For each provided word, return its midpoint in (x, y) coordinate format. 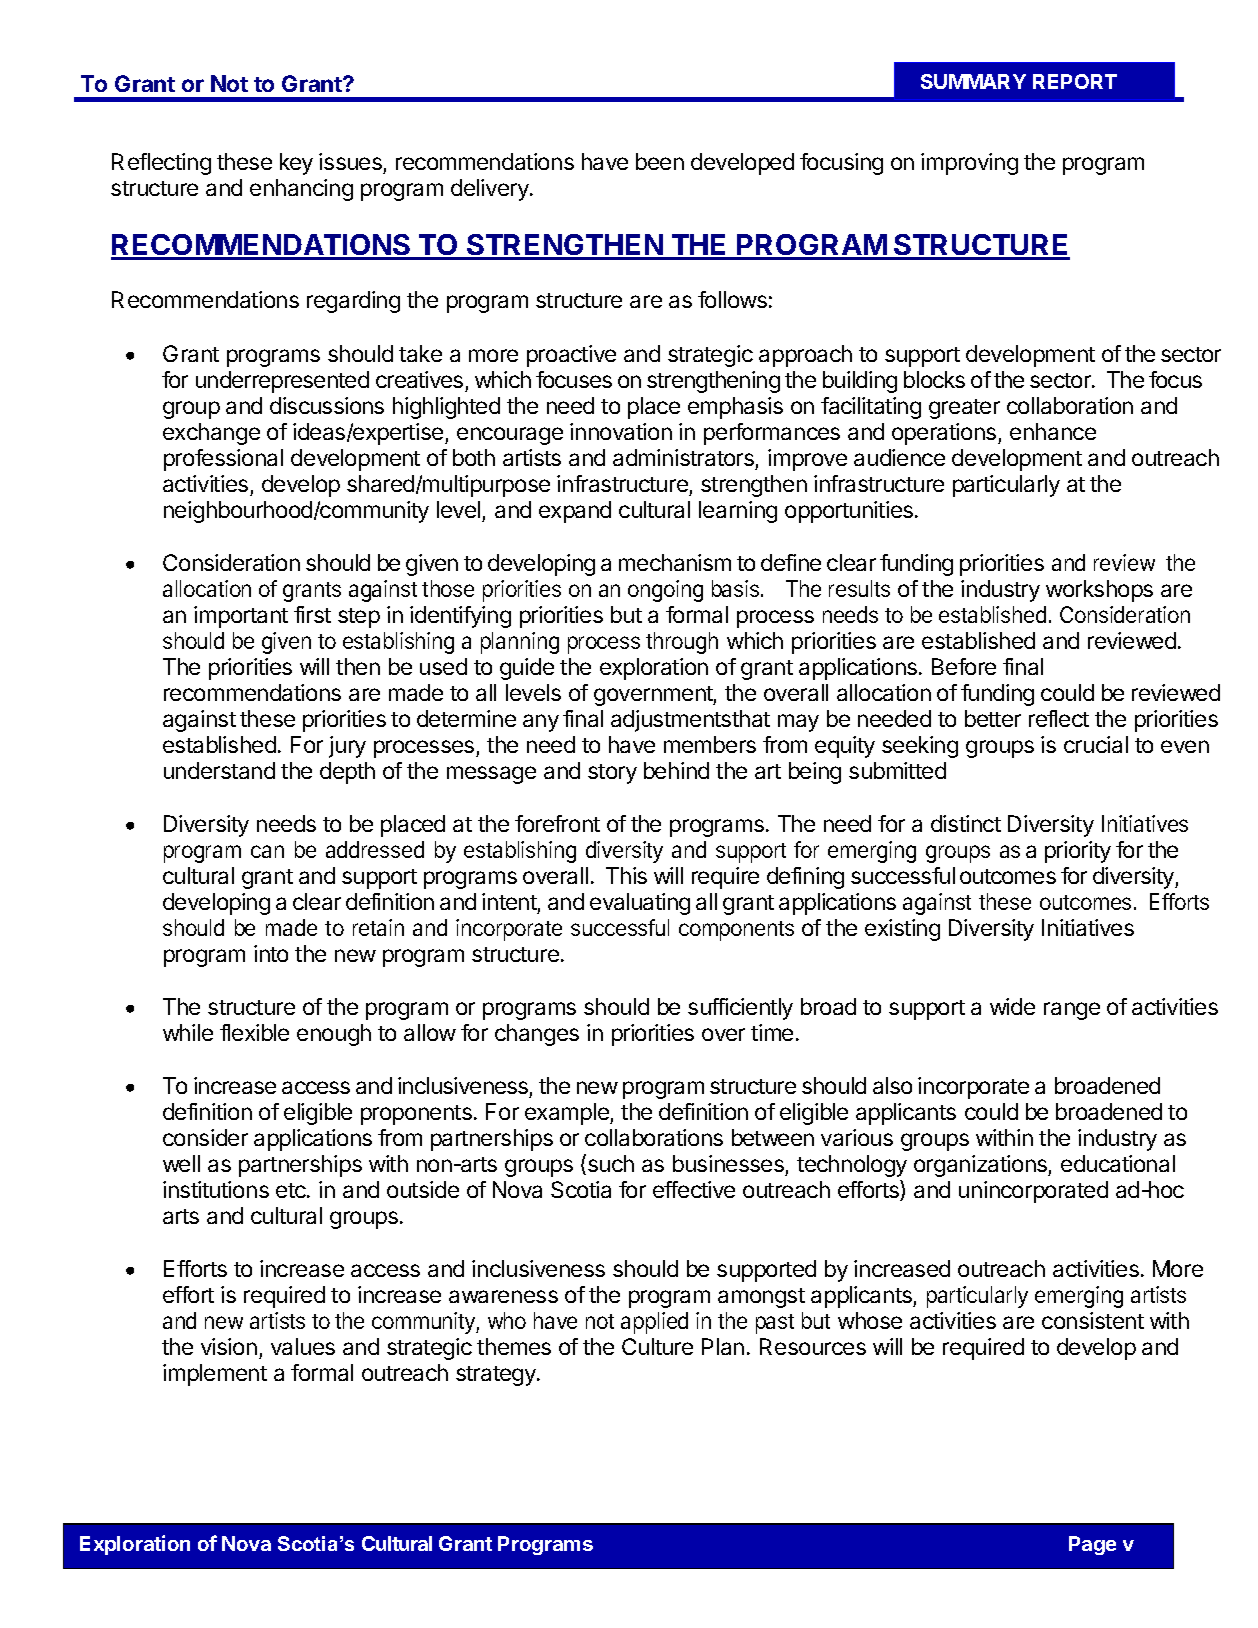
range (1072, 1011)
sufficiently (740, 1009)
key (296, 164)
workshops (1099, 591)
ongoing (665, 591)
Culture (657, 1346)
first (312, 614)
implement (215, 1375)
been (660, 161)
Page (1092, 1545)
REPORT (1075, 81)
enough (334, 1035)
